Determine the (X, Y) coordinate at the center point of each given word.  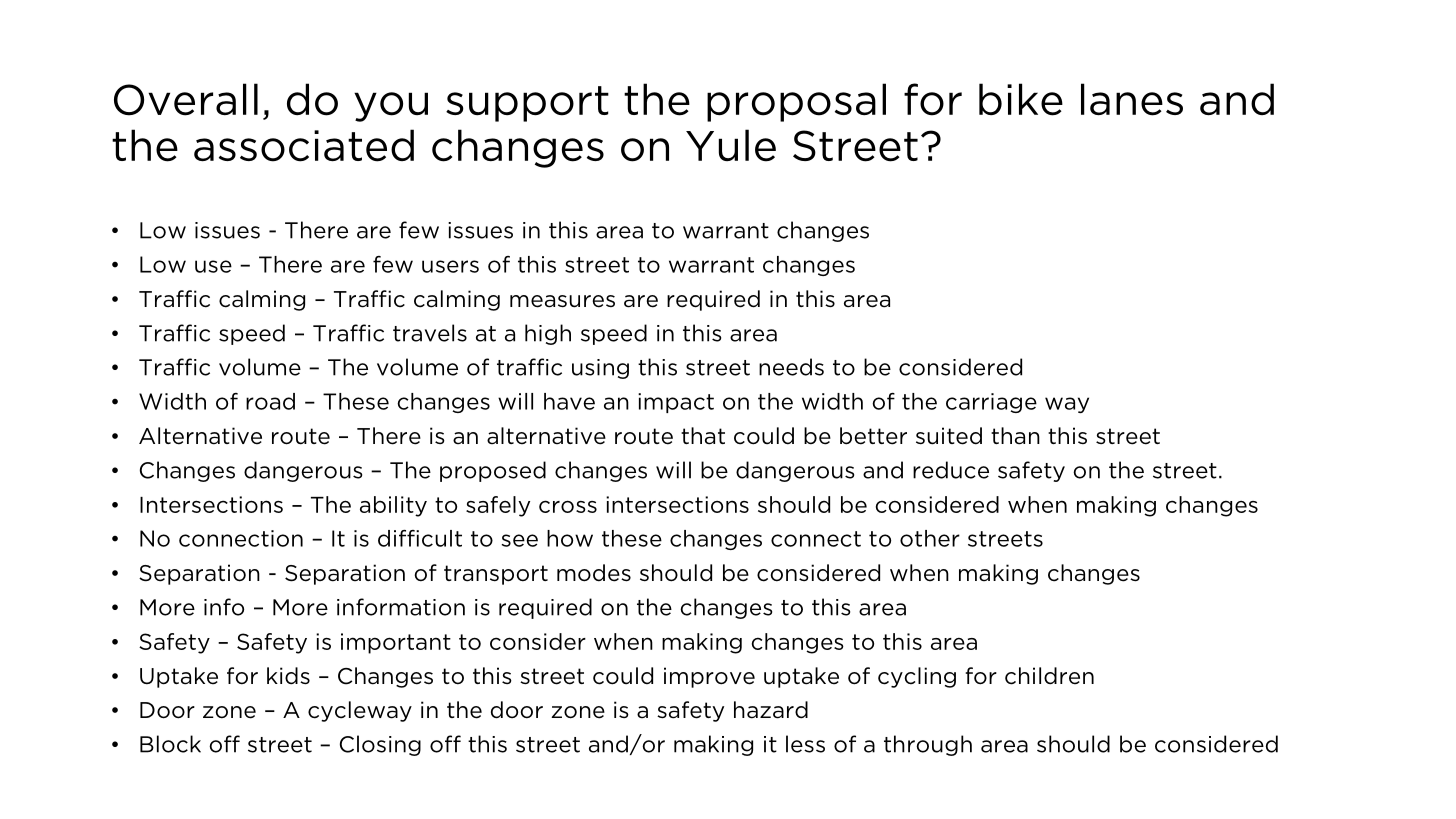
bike (1021, 99)
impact (676, 403)
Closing (380, 745)
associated (304, 145)
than (1015, 436)
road (270, 401)
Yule (731, 145)
